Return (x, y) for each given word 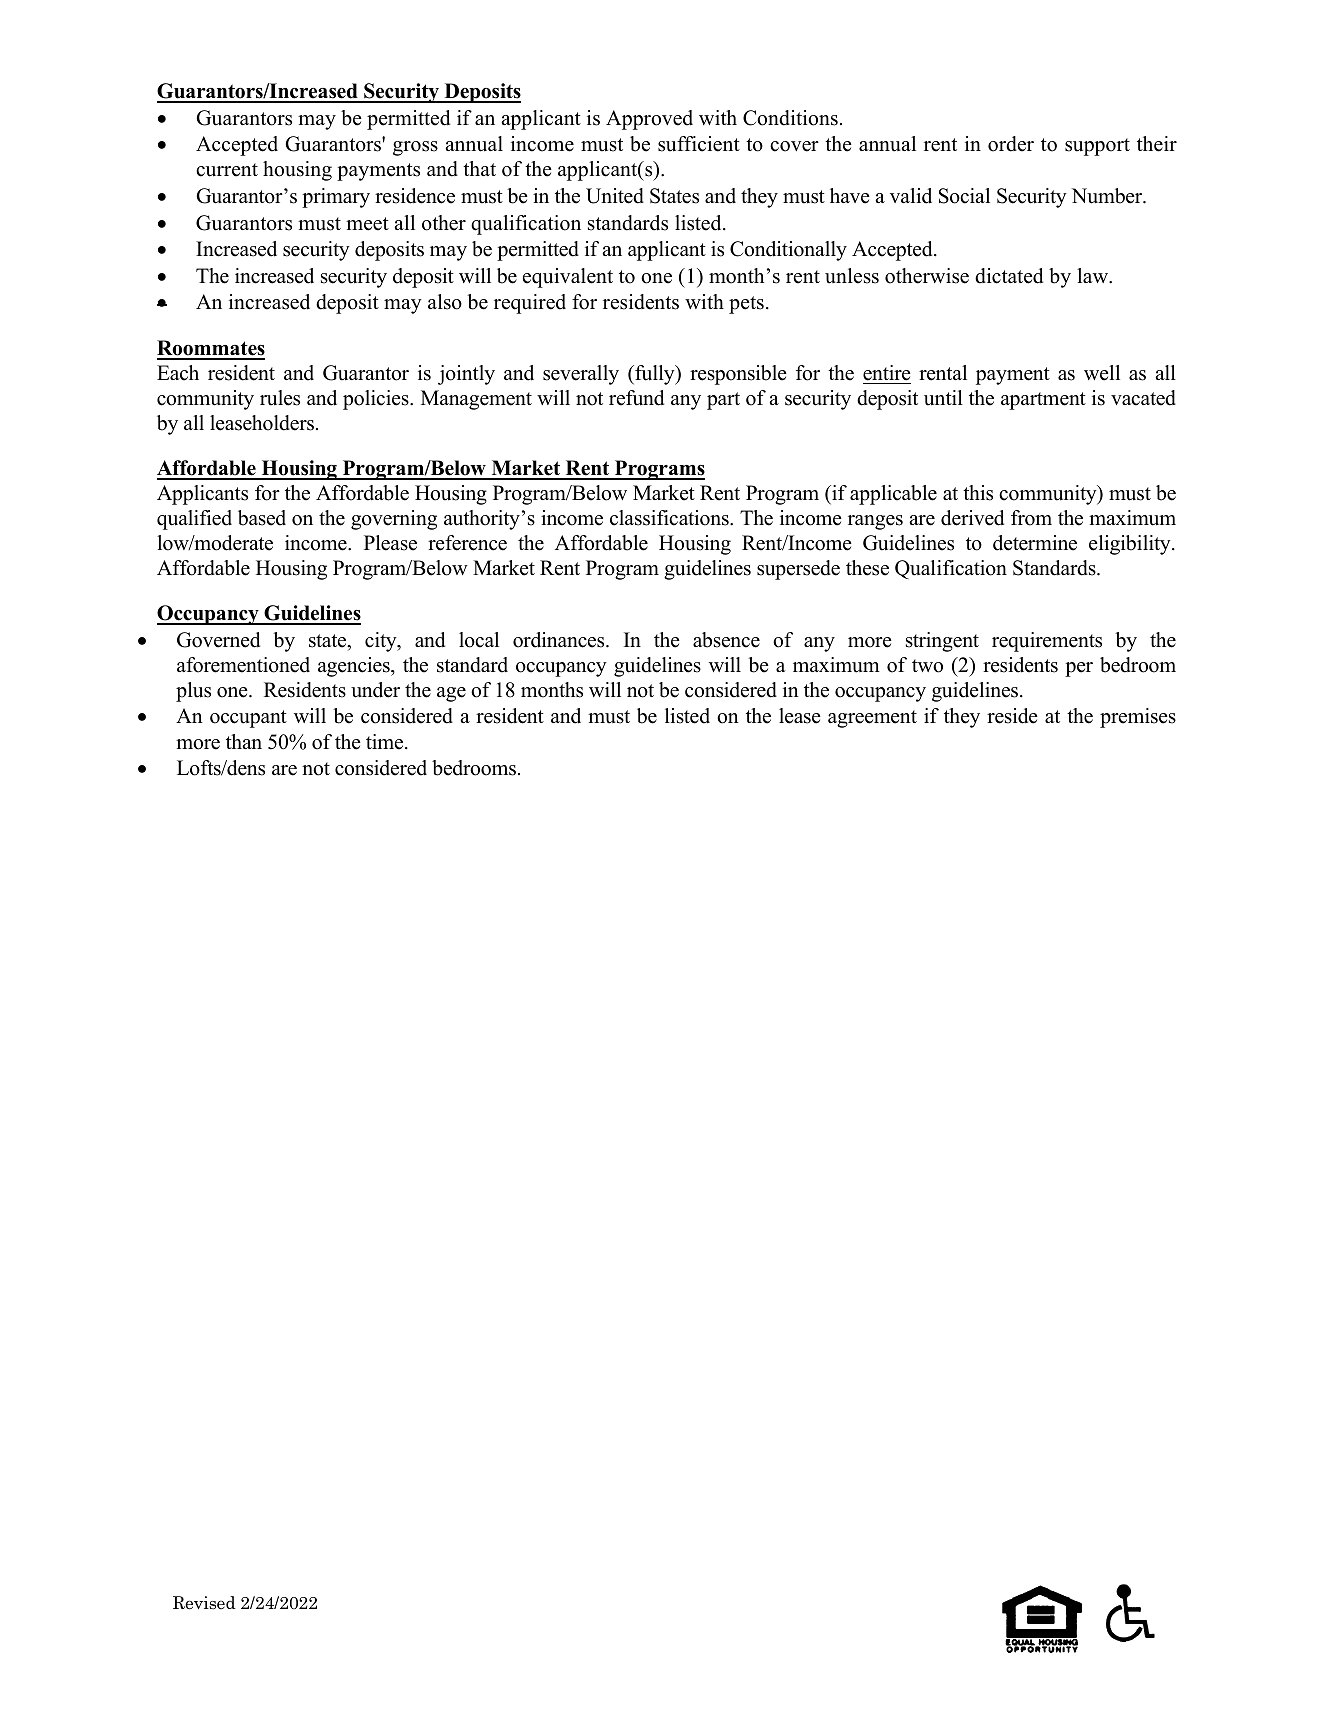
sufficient (699, 144)
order (1011, 144)
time (386, 742)
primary (336, 198)
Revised (204, 1603)
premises (1138, 718)
